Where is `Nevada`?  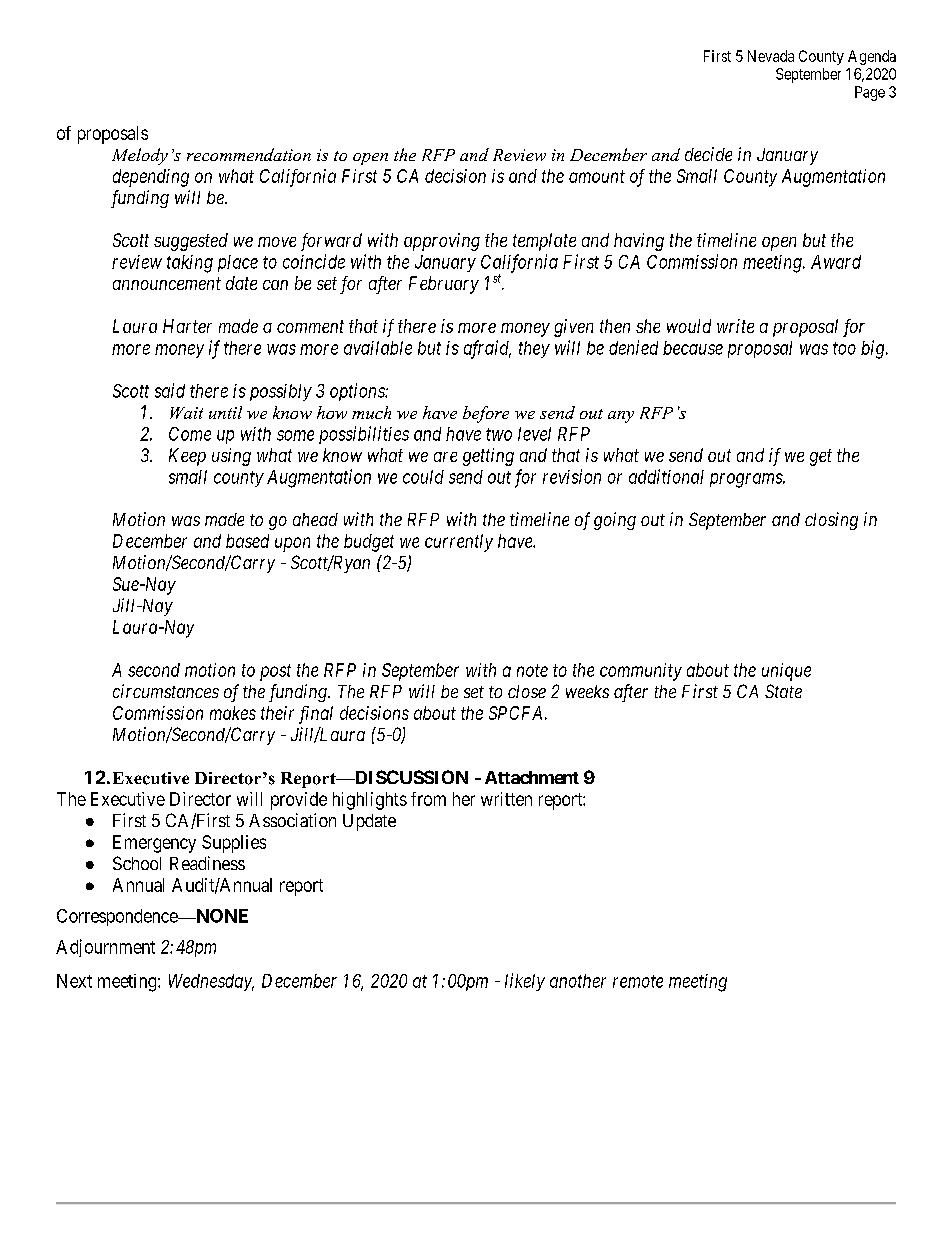 Nevada is located at coordinates (771, 56).
